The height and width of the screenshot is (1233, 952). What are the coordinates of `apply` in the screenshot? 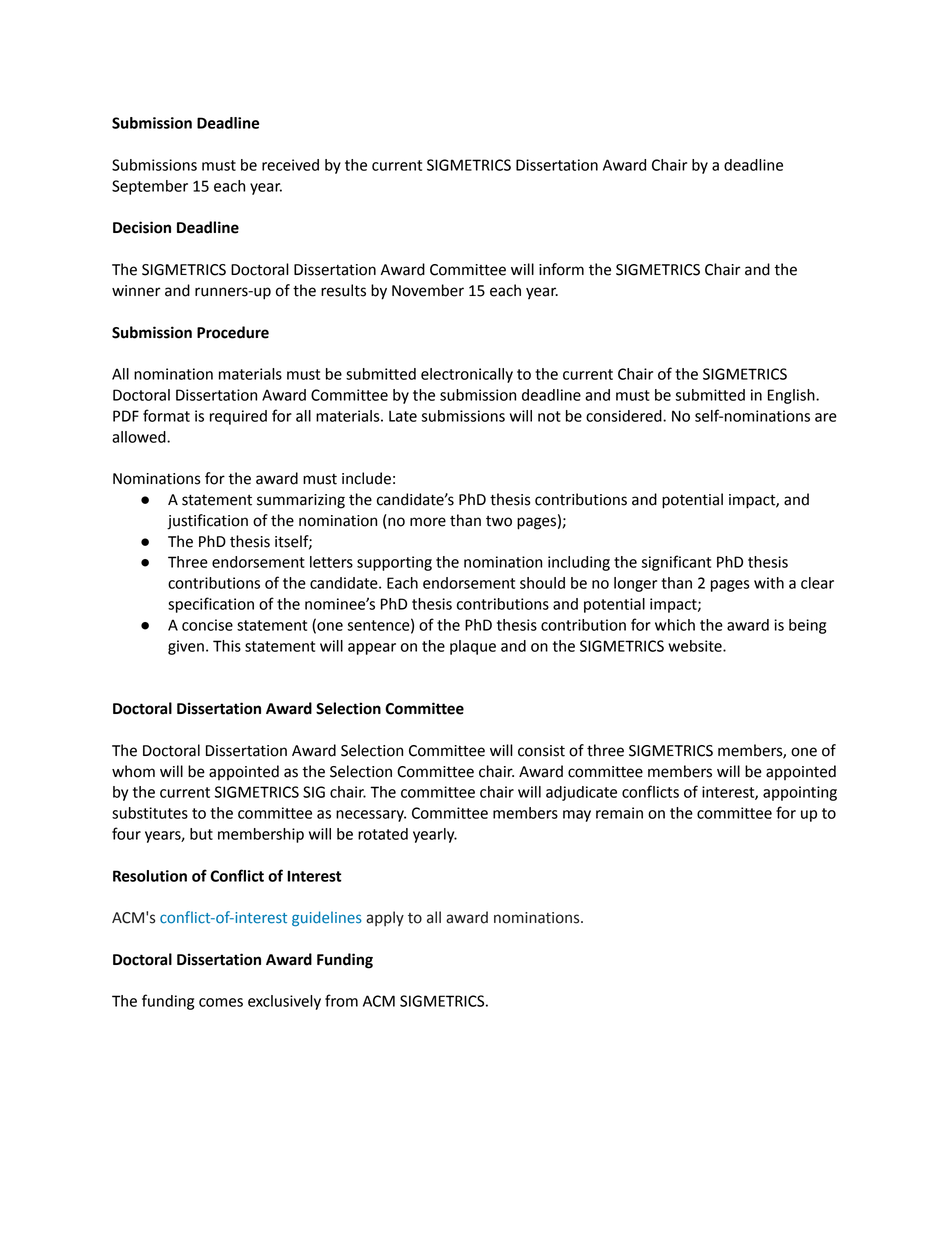 It's located at (385, 918).
